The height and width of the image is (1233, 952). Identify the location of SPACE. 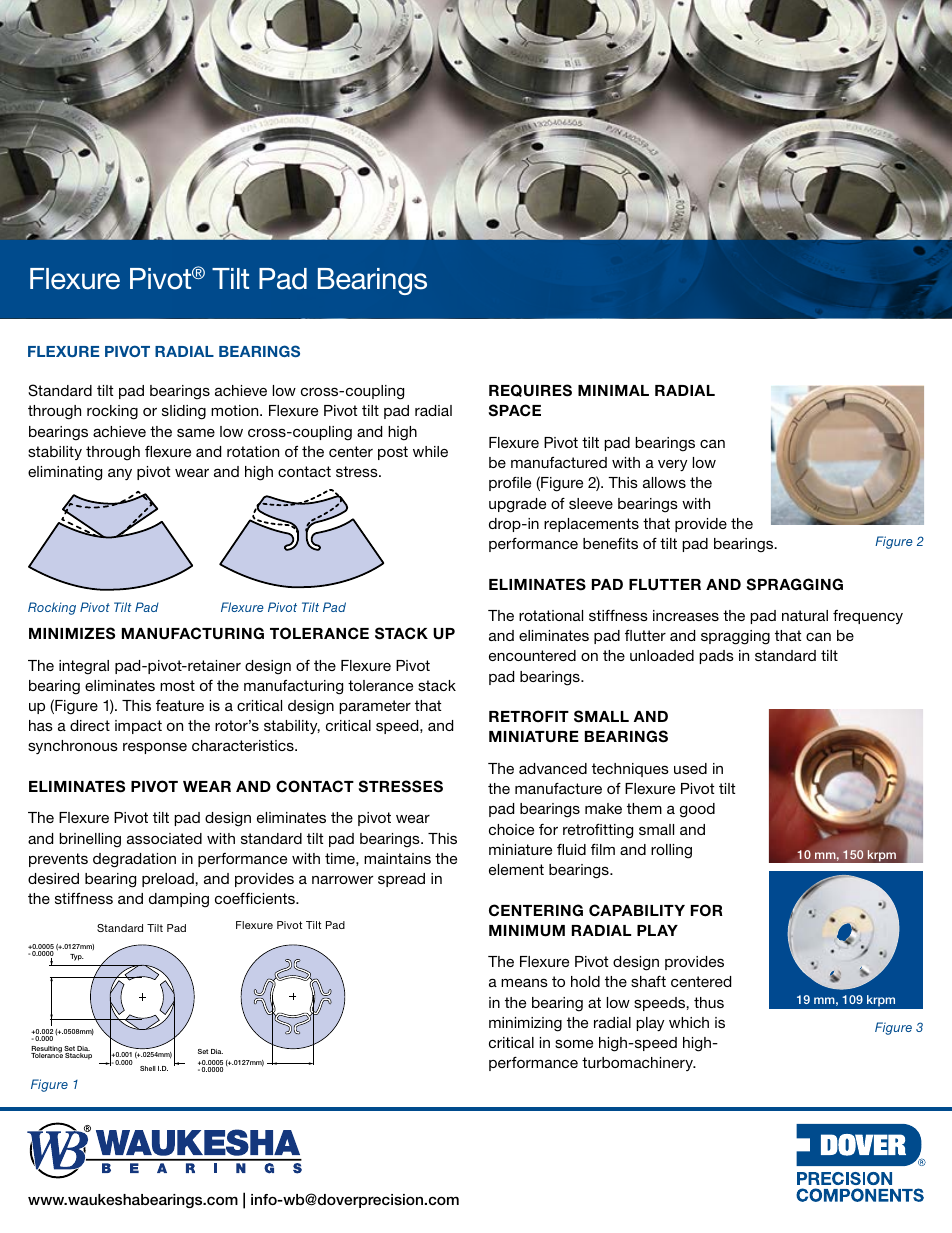
(514, 410).
